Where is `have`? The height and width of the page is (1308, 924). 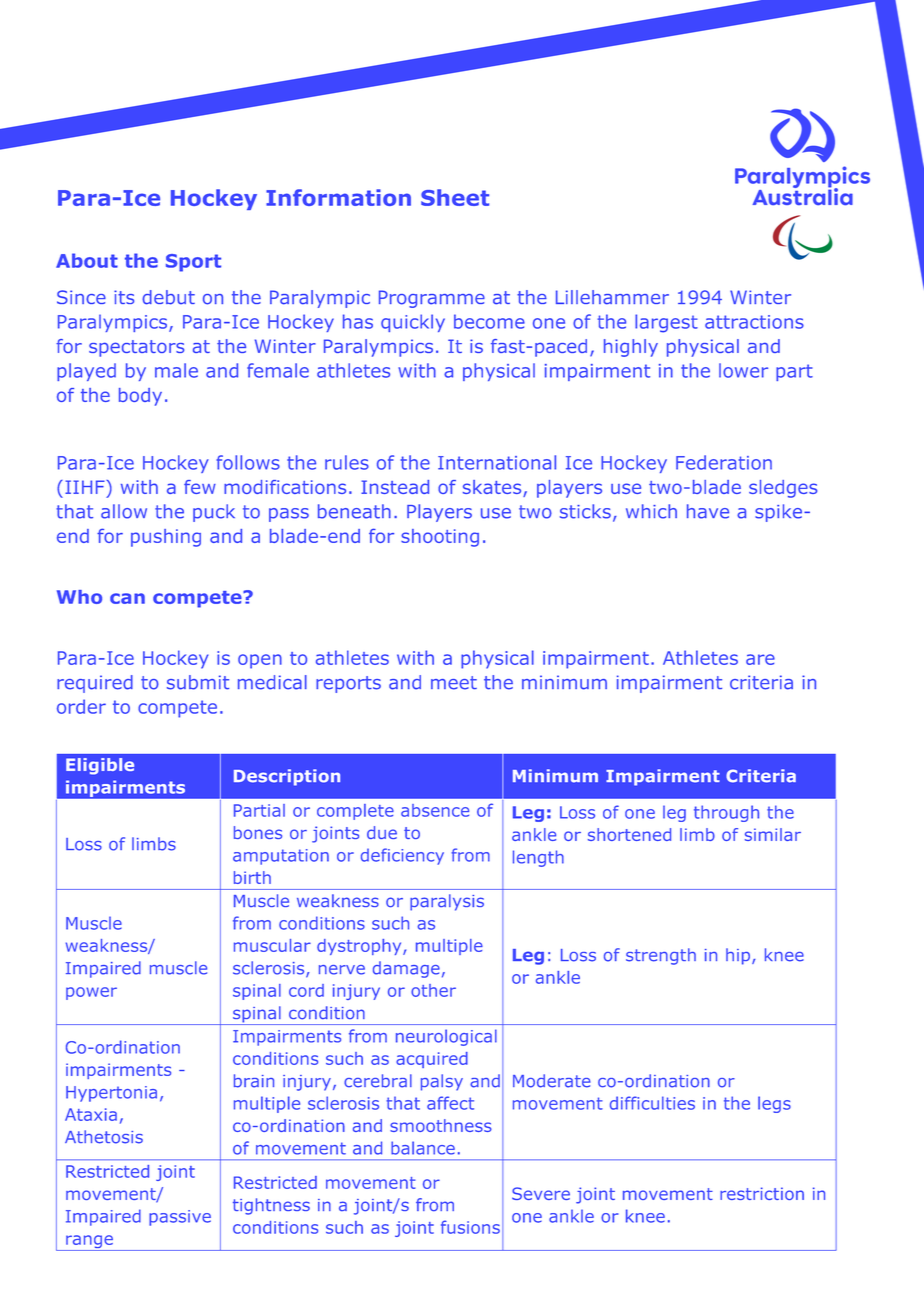 have is located at coordinates (708, 511).
